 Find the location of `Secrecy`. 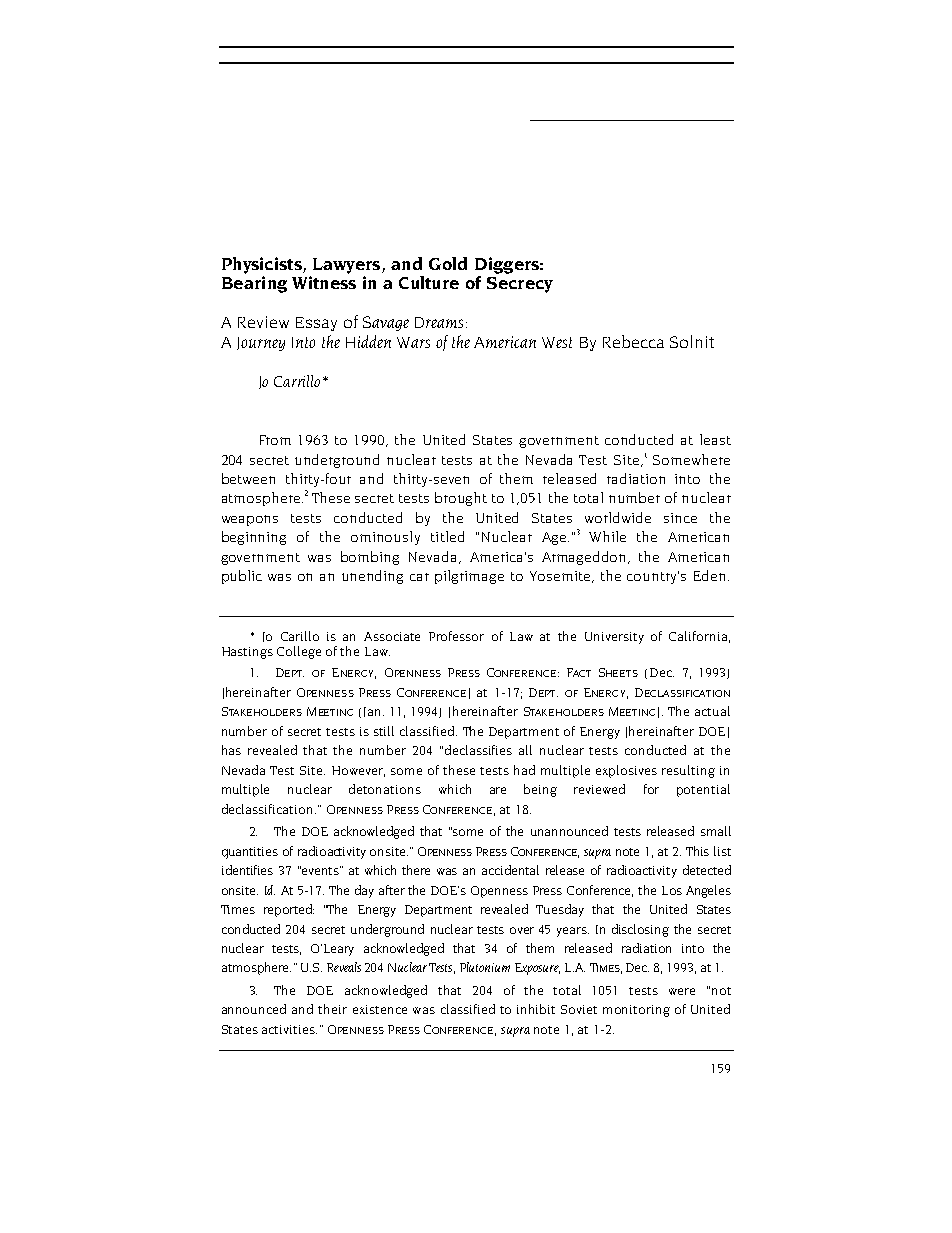

Secrecy is located at coordinates (520, 285).
